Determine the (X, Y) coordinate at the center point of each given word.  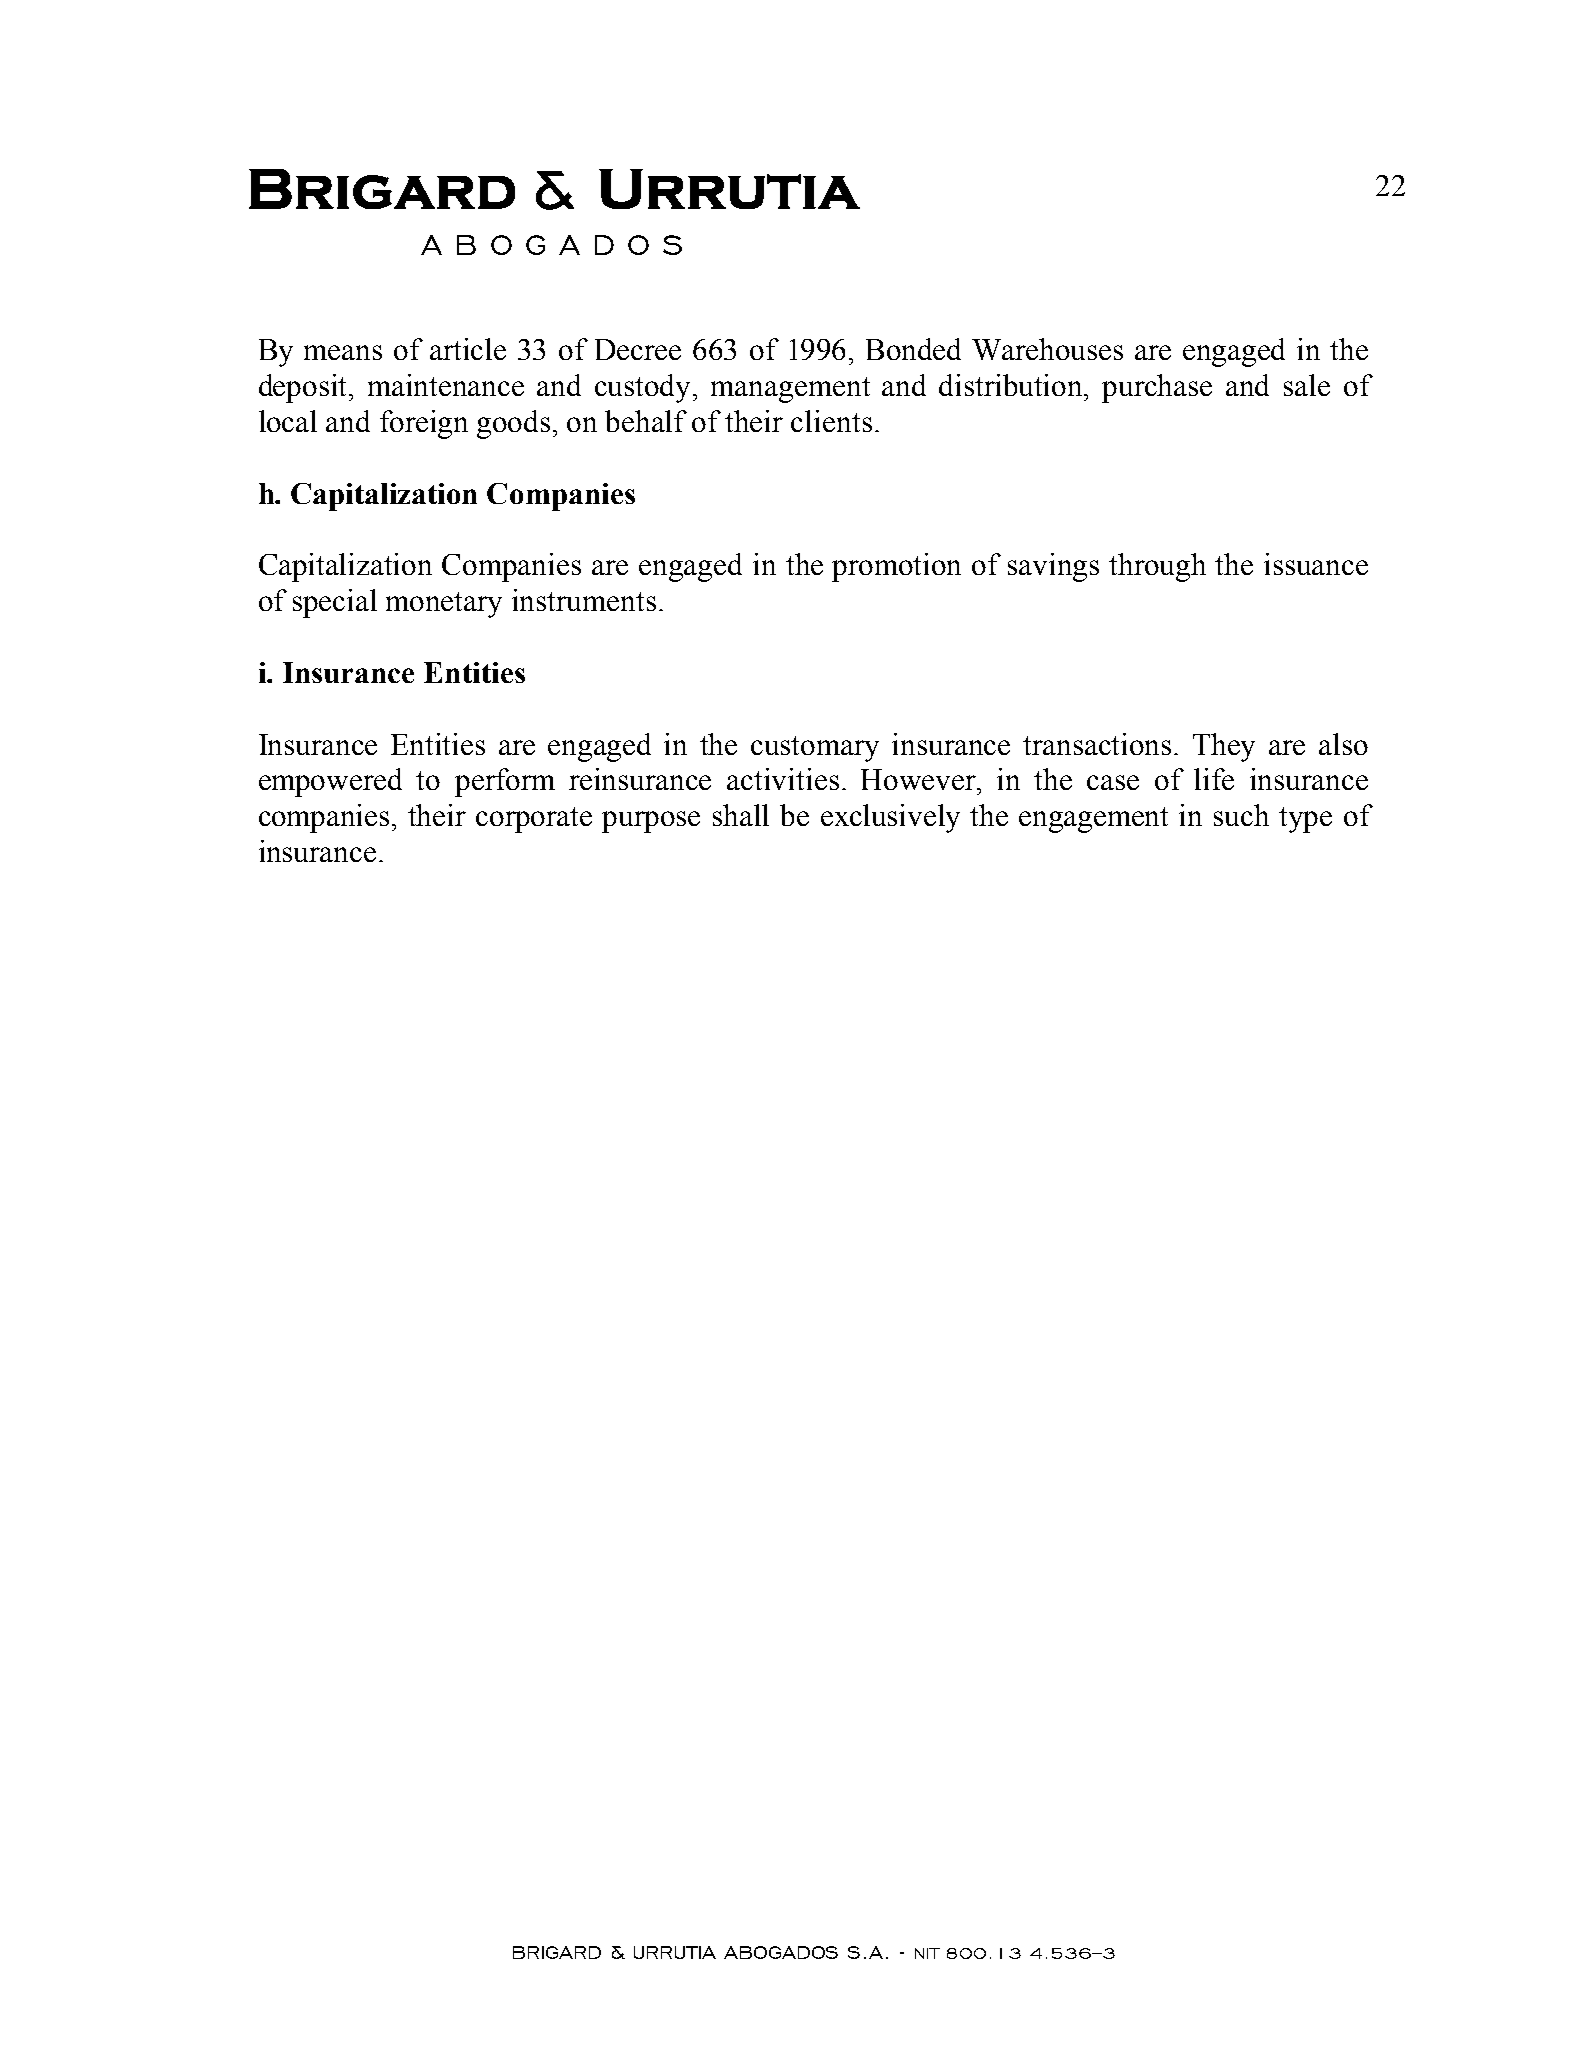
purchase (1157, 388)
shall (741, 815)
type (1305, 820)
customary (815, 749)
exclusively (890, 818)
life (1214, 779)
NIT (927, 1953)
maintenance (446, 385)
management (790, 390)
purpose (651, 822)
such (1241, 815)
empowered (330, 782)
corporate (534, 820)
